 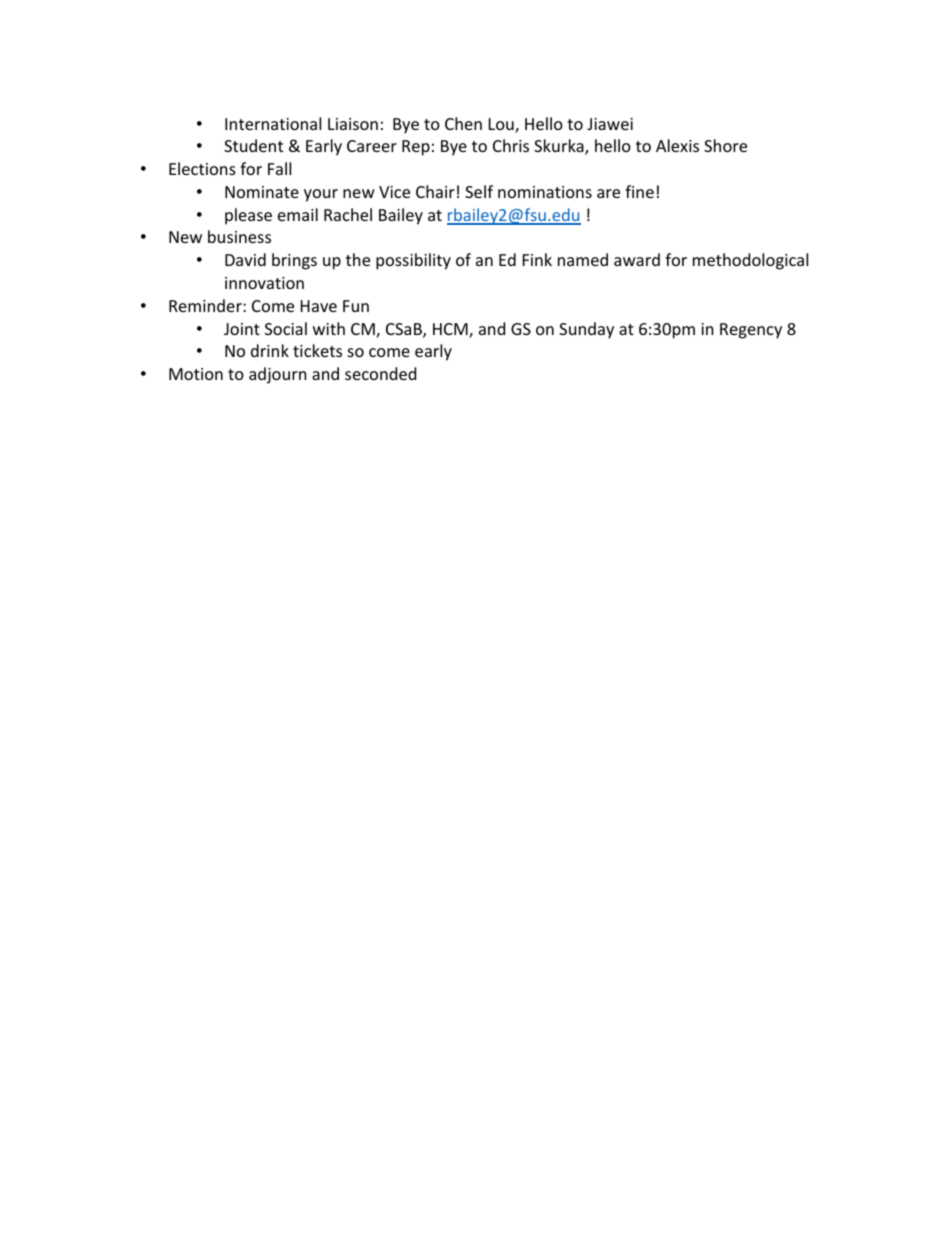 What do you see at coordinates (270, 350) in the image?
I see `drink` at bounding box center [270, 350].
